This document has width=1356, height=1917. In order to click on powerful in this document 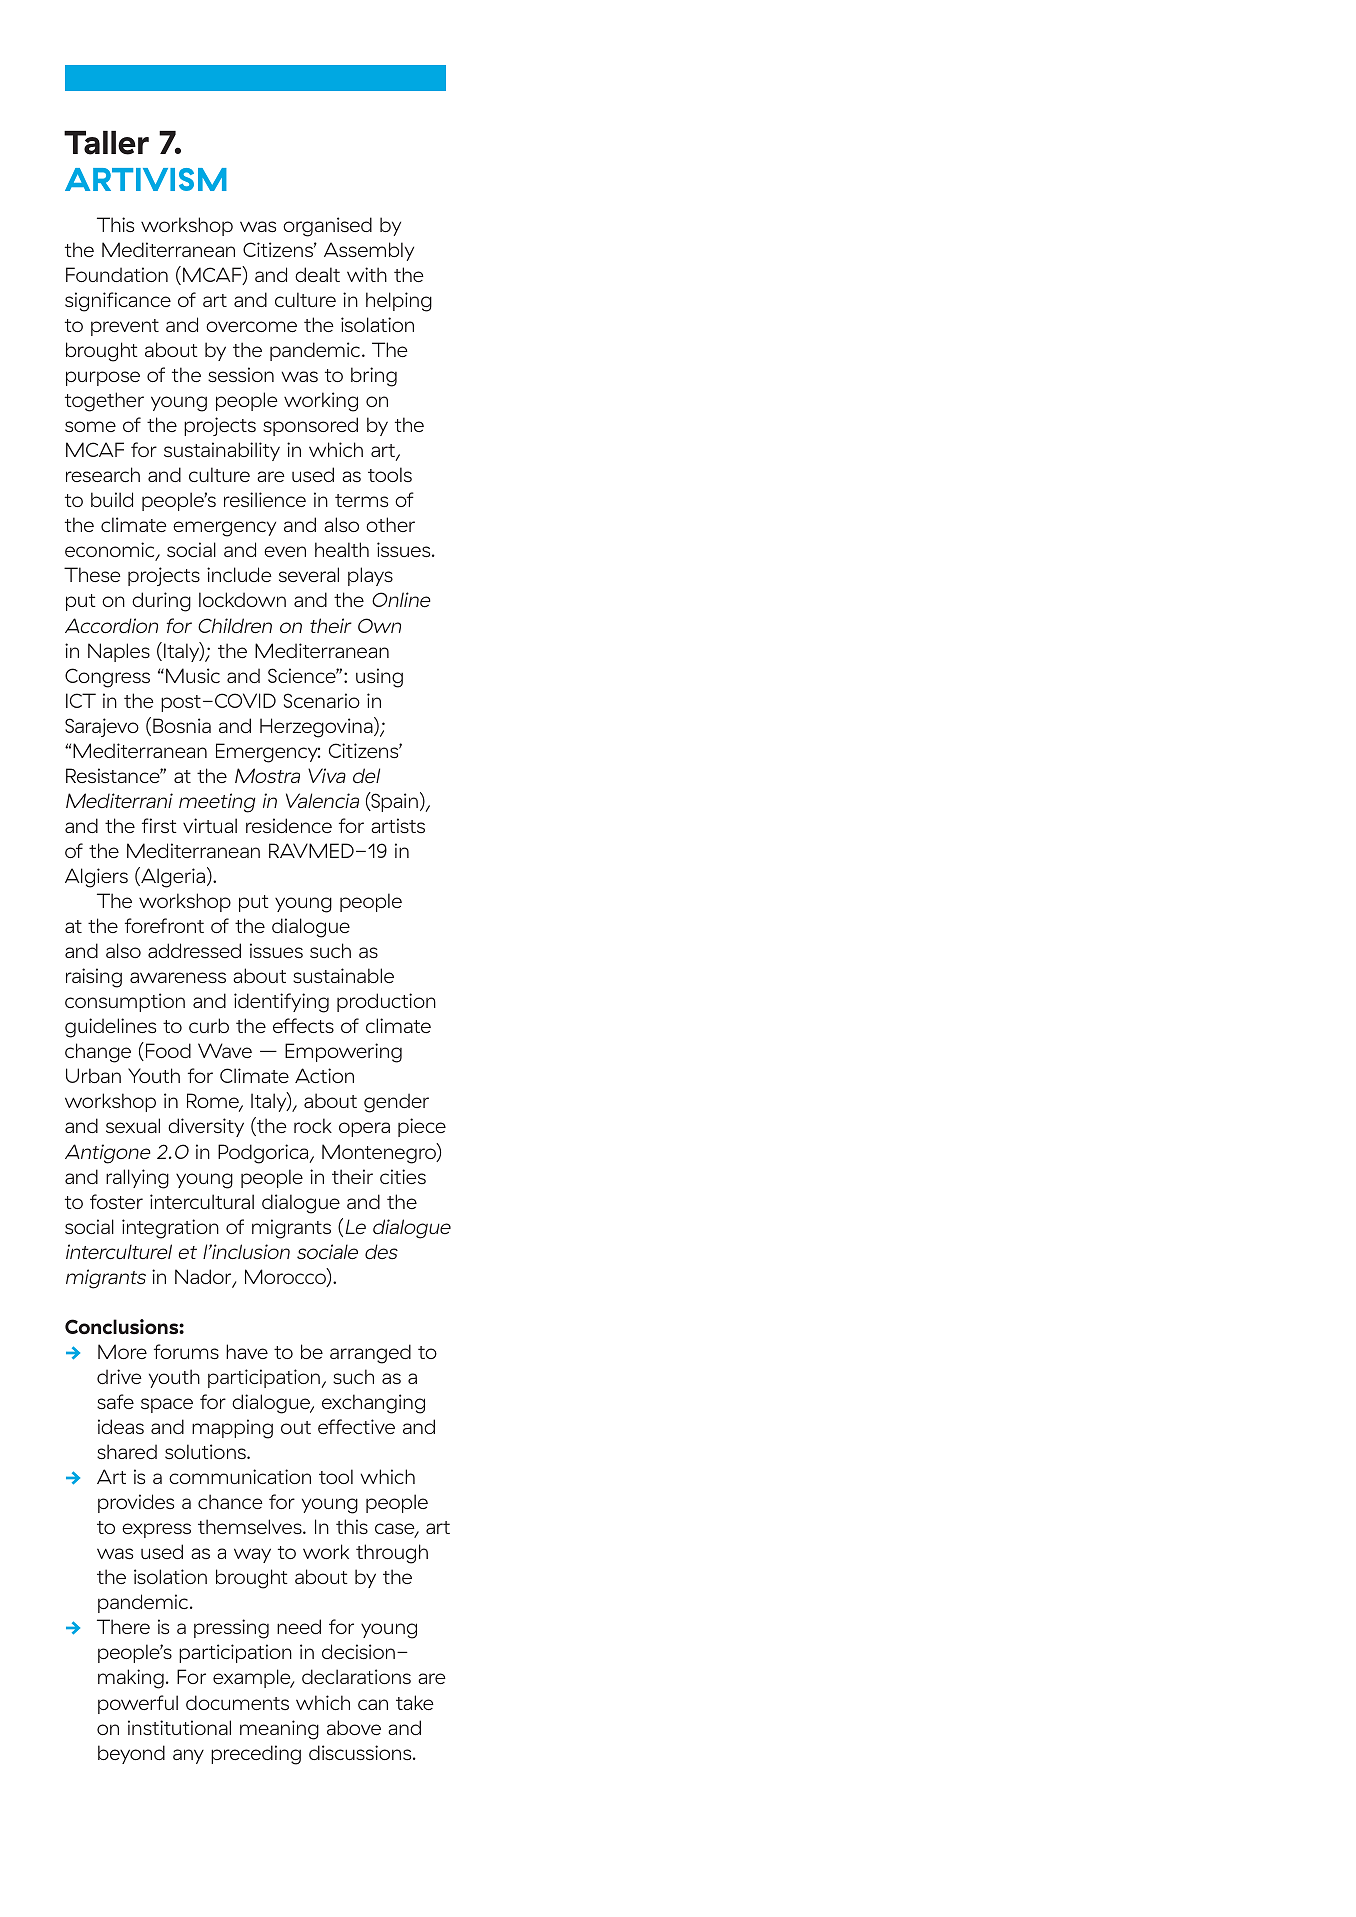, I will do `click(138, 1704)`.
